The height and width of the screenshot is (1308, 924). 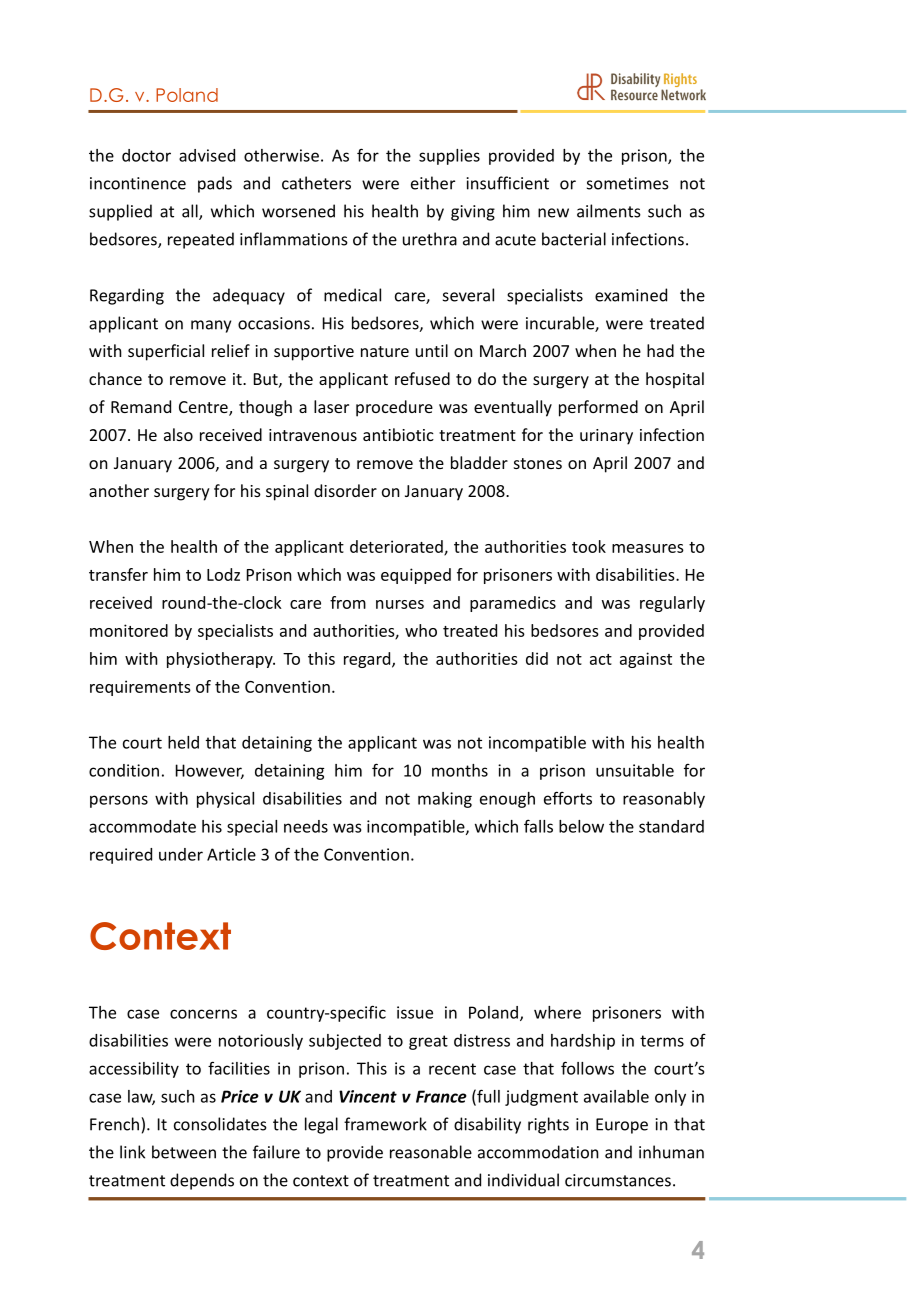 I want to click on who, so click(x=421, y=630).
